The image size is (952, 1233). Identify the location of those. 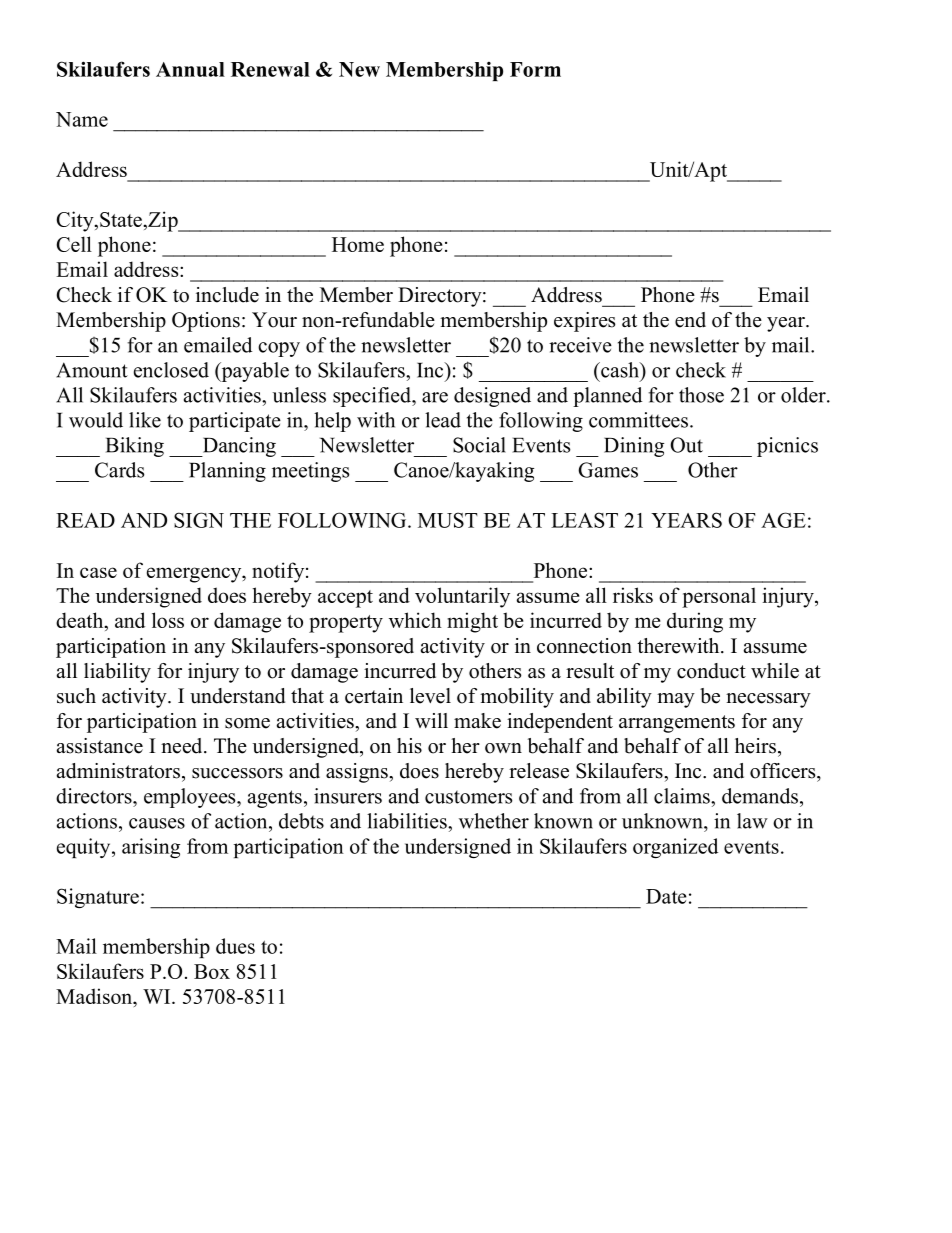
(701, 395).
